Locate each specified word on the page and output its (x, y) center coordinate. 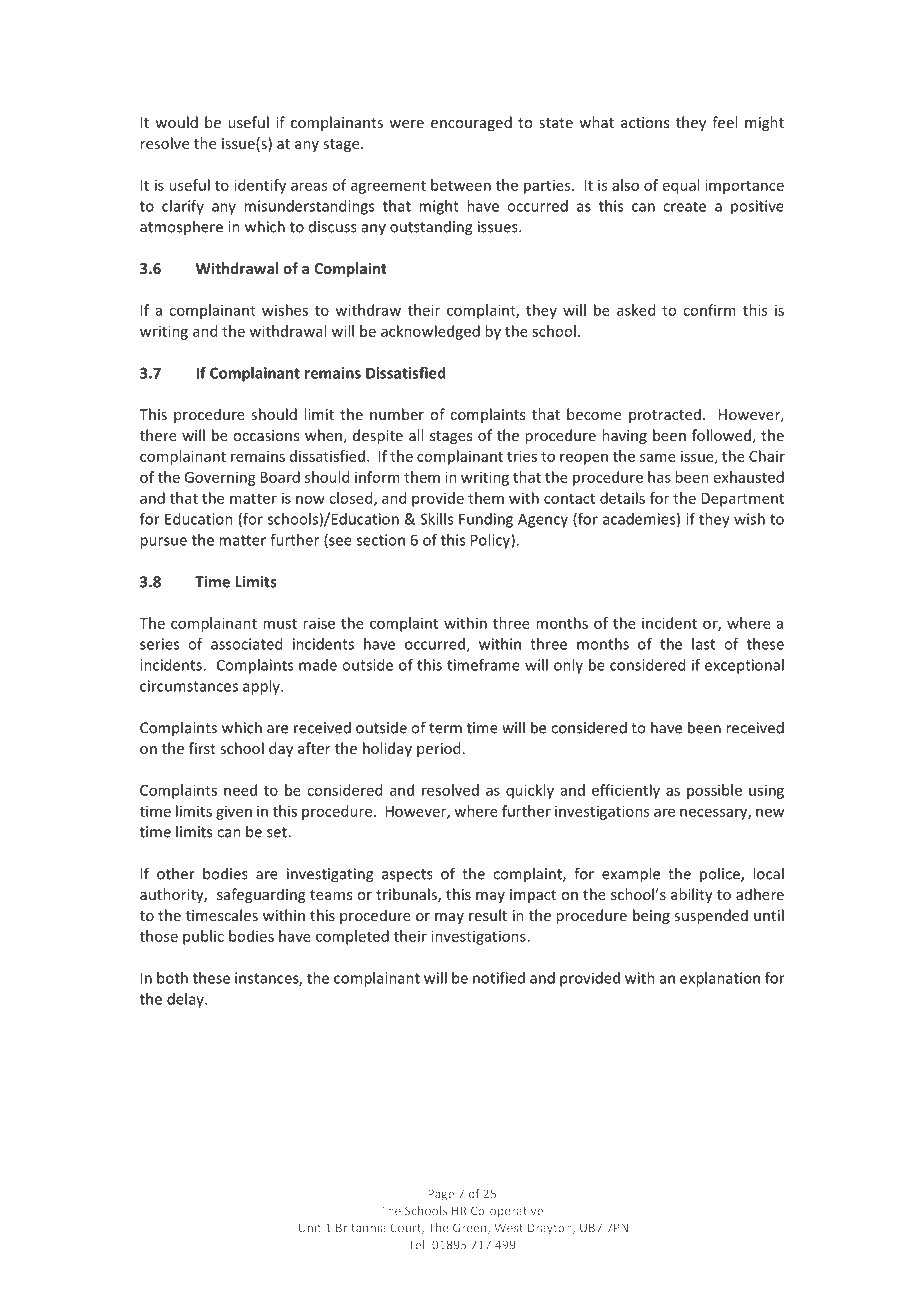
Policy (491, 541)
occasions (266, 435)
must (280, 624)
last (703, 644)
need (240, 790)
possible (714, 791)
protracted (665, 415)
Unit (310, 1227)
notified (499, 978)
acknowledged (430, 332)
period (438, 749)
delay (186, 1000)
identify (260, 186)
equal (681, 186)
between (461, 185)
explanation (720, 979)
